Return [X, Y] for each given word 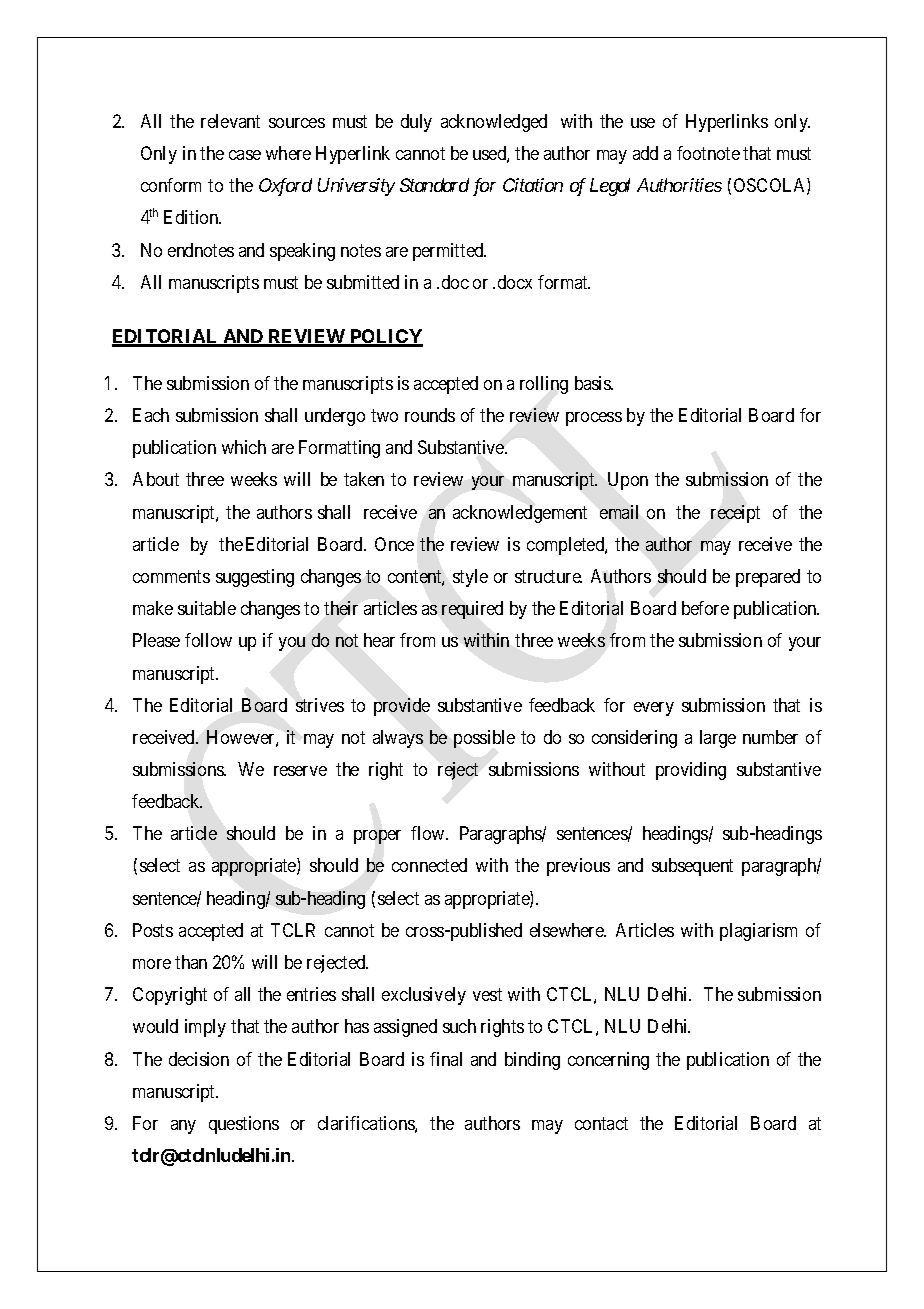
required [472, 610]
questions [244, 1125]
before [705, 608]
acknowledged [494, 123]
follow [208, 640]
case [245, 155]
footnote [708, 153]
